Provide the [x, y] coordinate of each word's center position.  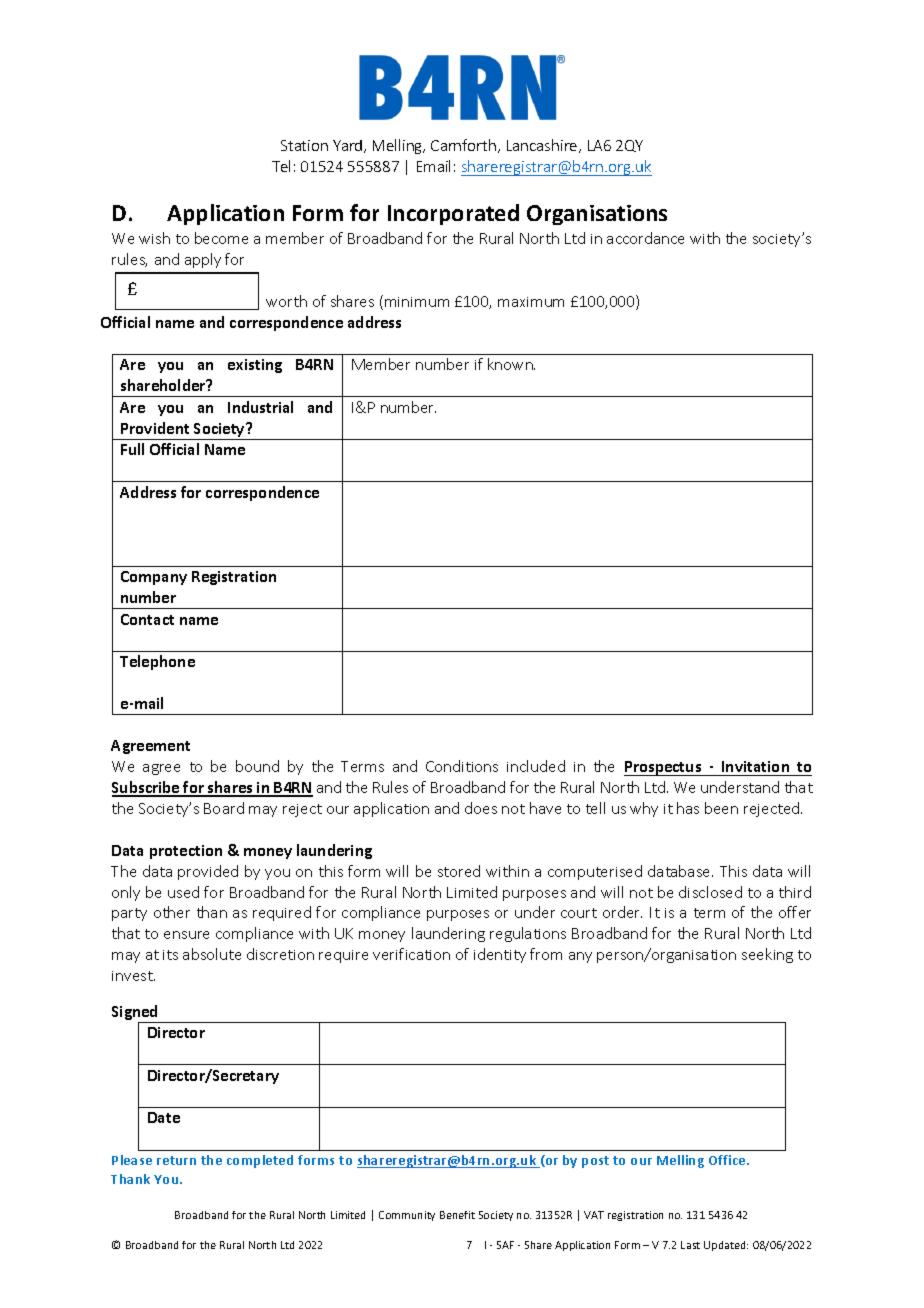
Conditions [462, 766]
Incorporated [453, 214]
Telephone [157, 662]
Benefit [457, 1215]
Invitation [755, 766]
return [176, 1160]
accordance [645, 238]
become [221, 238]
